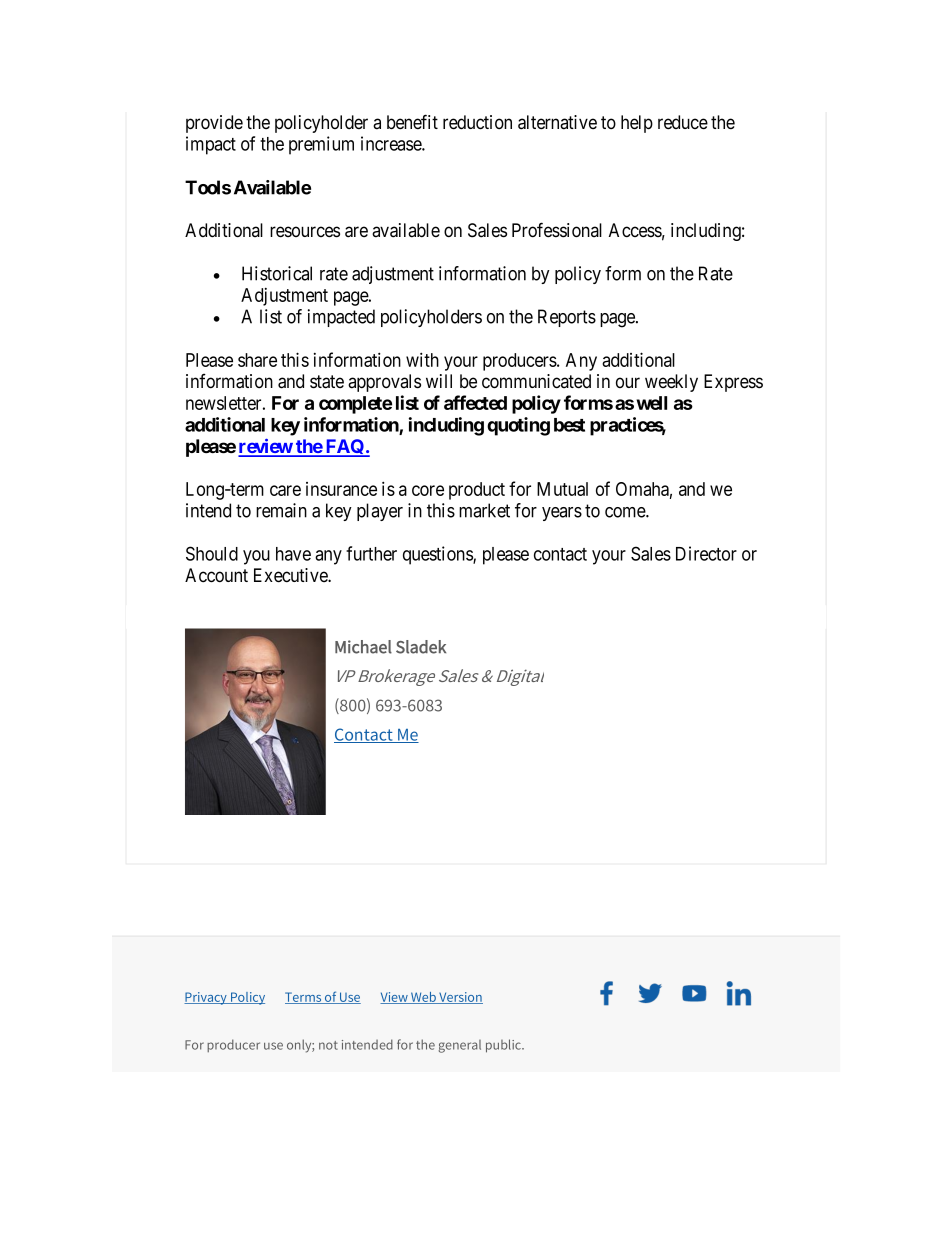 The width and height of the screenshot is (952, 1233). Describe the element at coordinates (321, 145) in the screenshot. I see `premium` at that location.
